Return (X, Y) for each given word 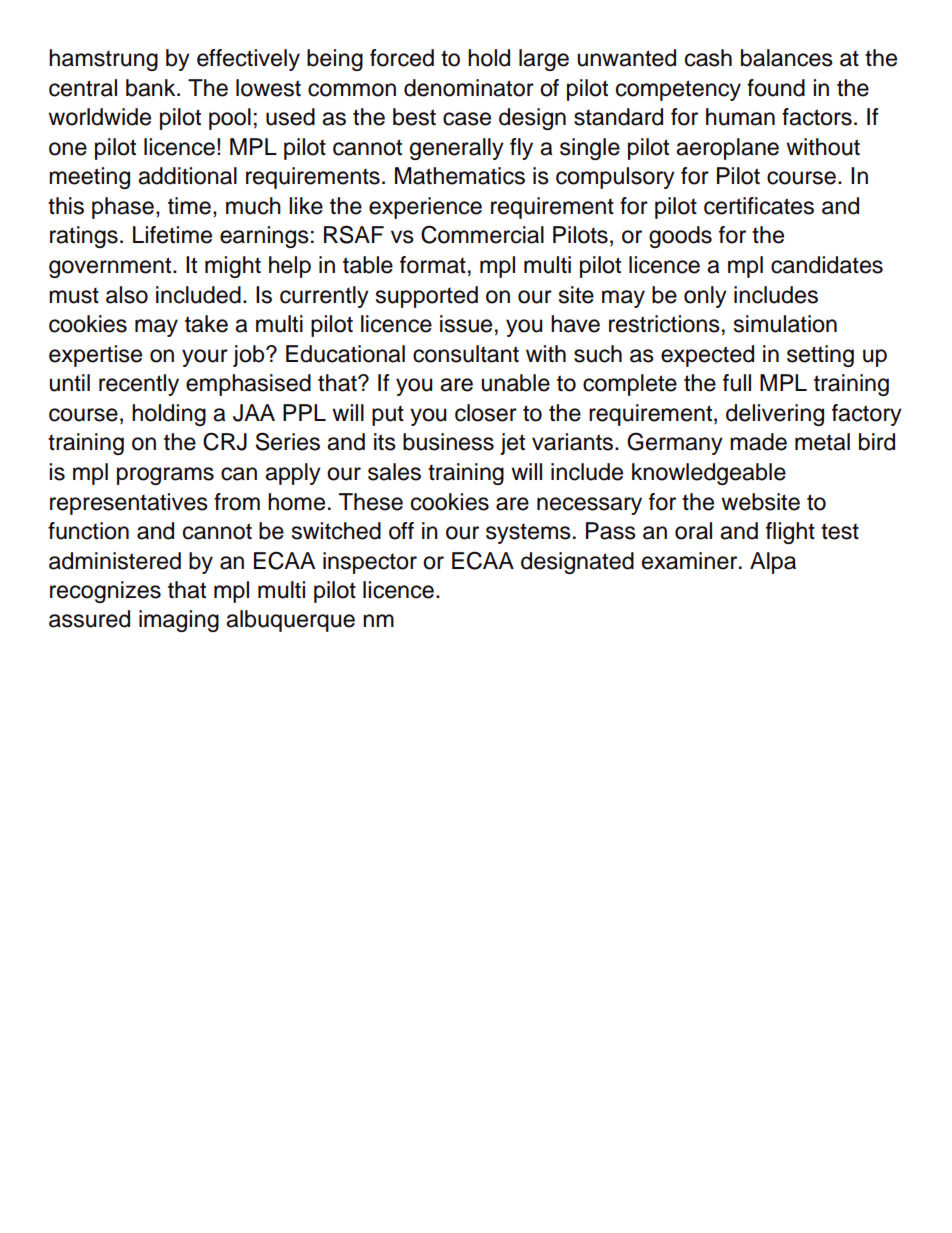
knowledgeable (709, 474)
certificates (759, 206)
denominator (469, 88)
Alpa (773, 563)
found (776, 88)
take (206, 324)
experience (425, 208)
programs (165, 476)
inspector (370, 563)
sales (394, 472)
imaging (179, 621)
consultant (466, 354)
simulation (785, 324)
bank (152, 88)
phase (123, 208)
